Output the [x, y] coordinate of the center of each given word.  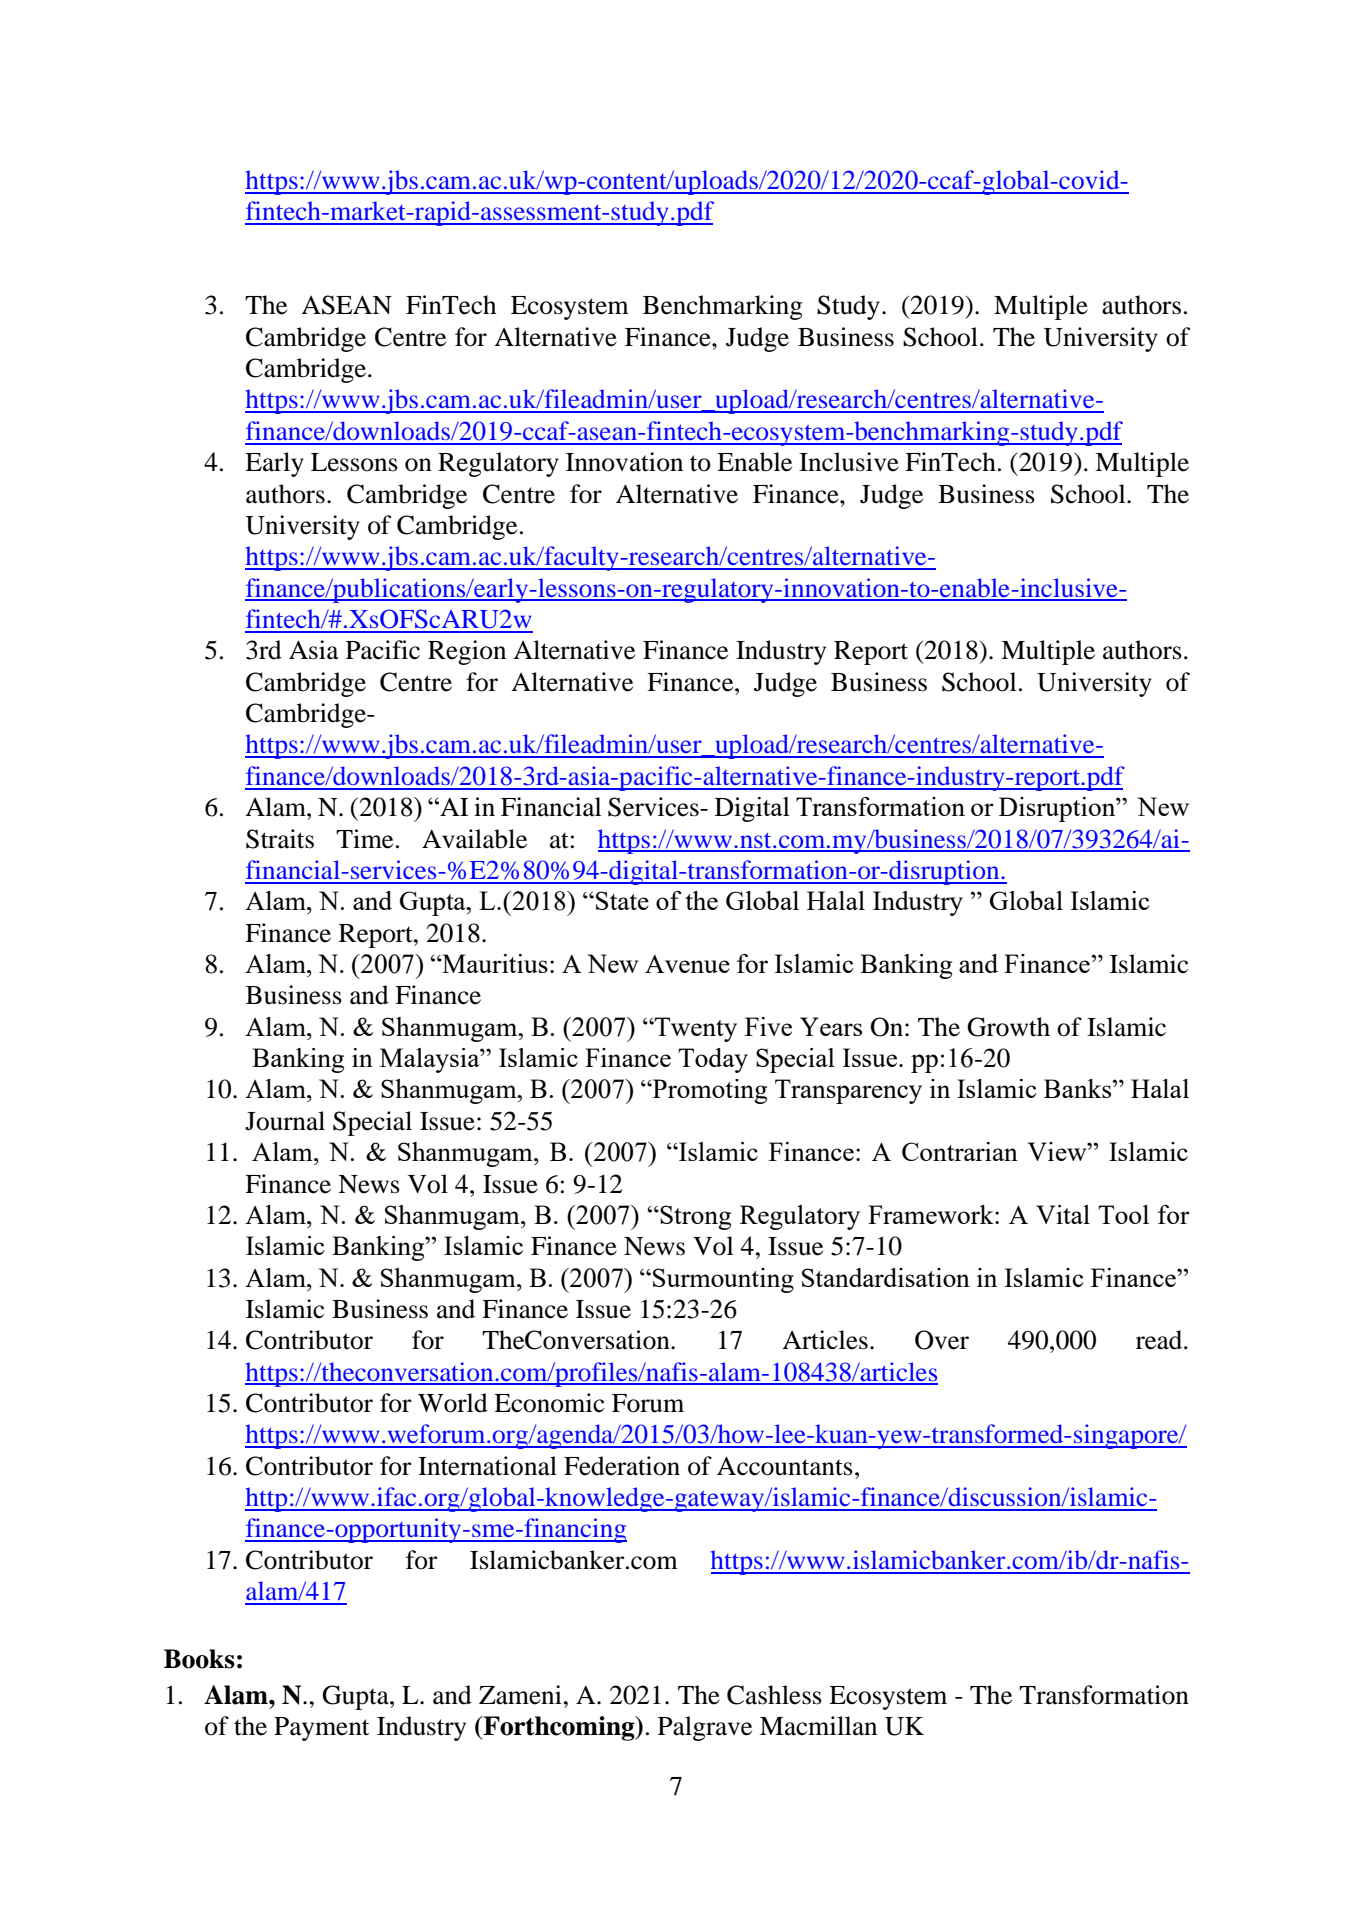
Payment [321, 1729]
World [453, 1403]
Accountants [785, 1466]
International [487, 1466]
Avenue [687, 964]
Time [364, 839]
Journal [285, 1121]
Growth [1008, 1027]
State [622, 900]
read [1160, 1340]
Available [474, 839]
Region [467, 652]
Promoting [709, 1091]
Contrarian [960, 1151]
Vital [1063, 1214]
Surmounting [723, 1280]
